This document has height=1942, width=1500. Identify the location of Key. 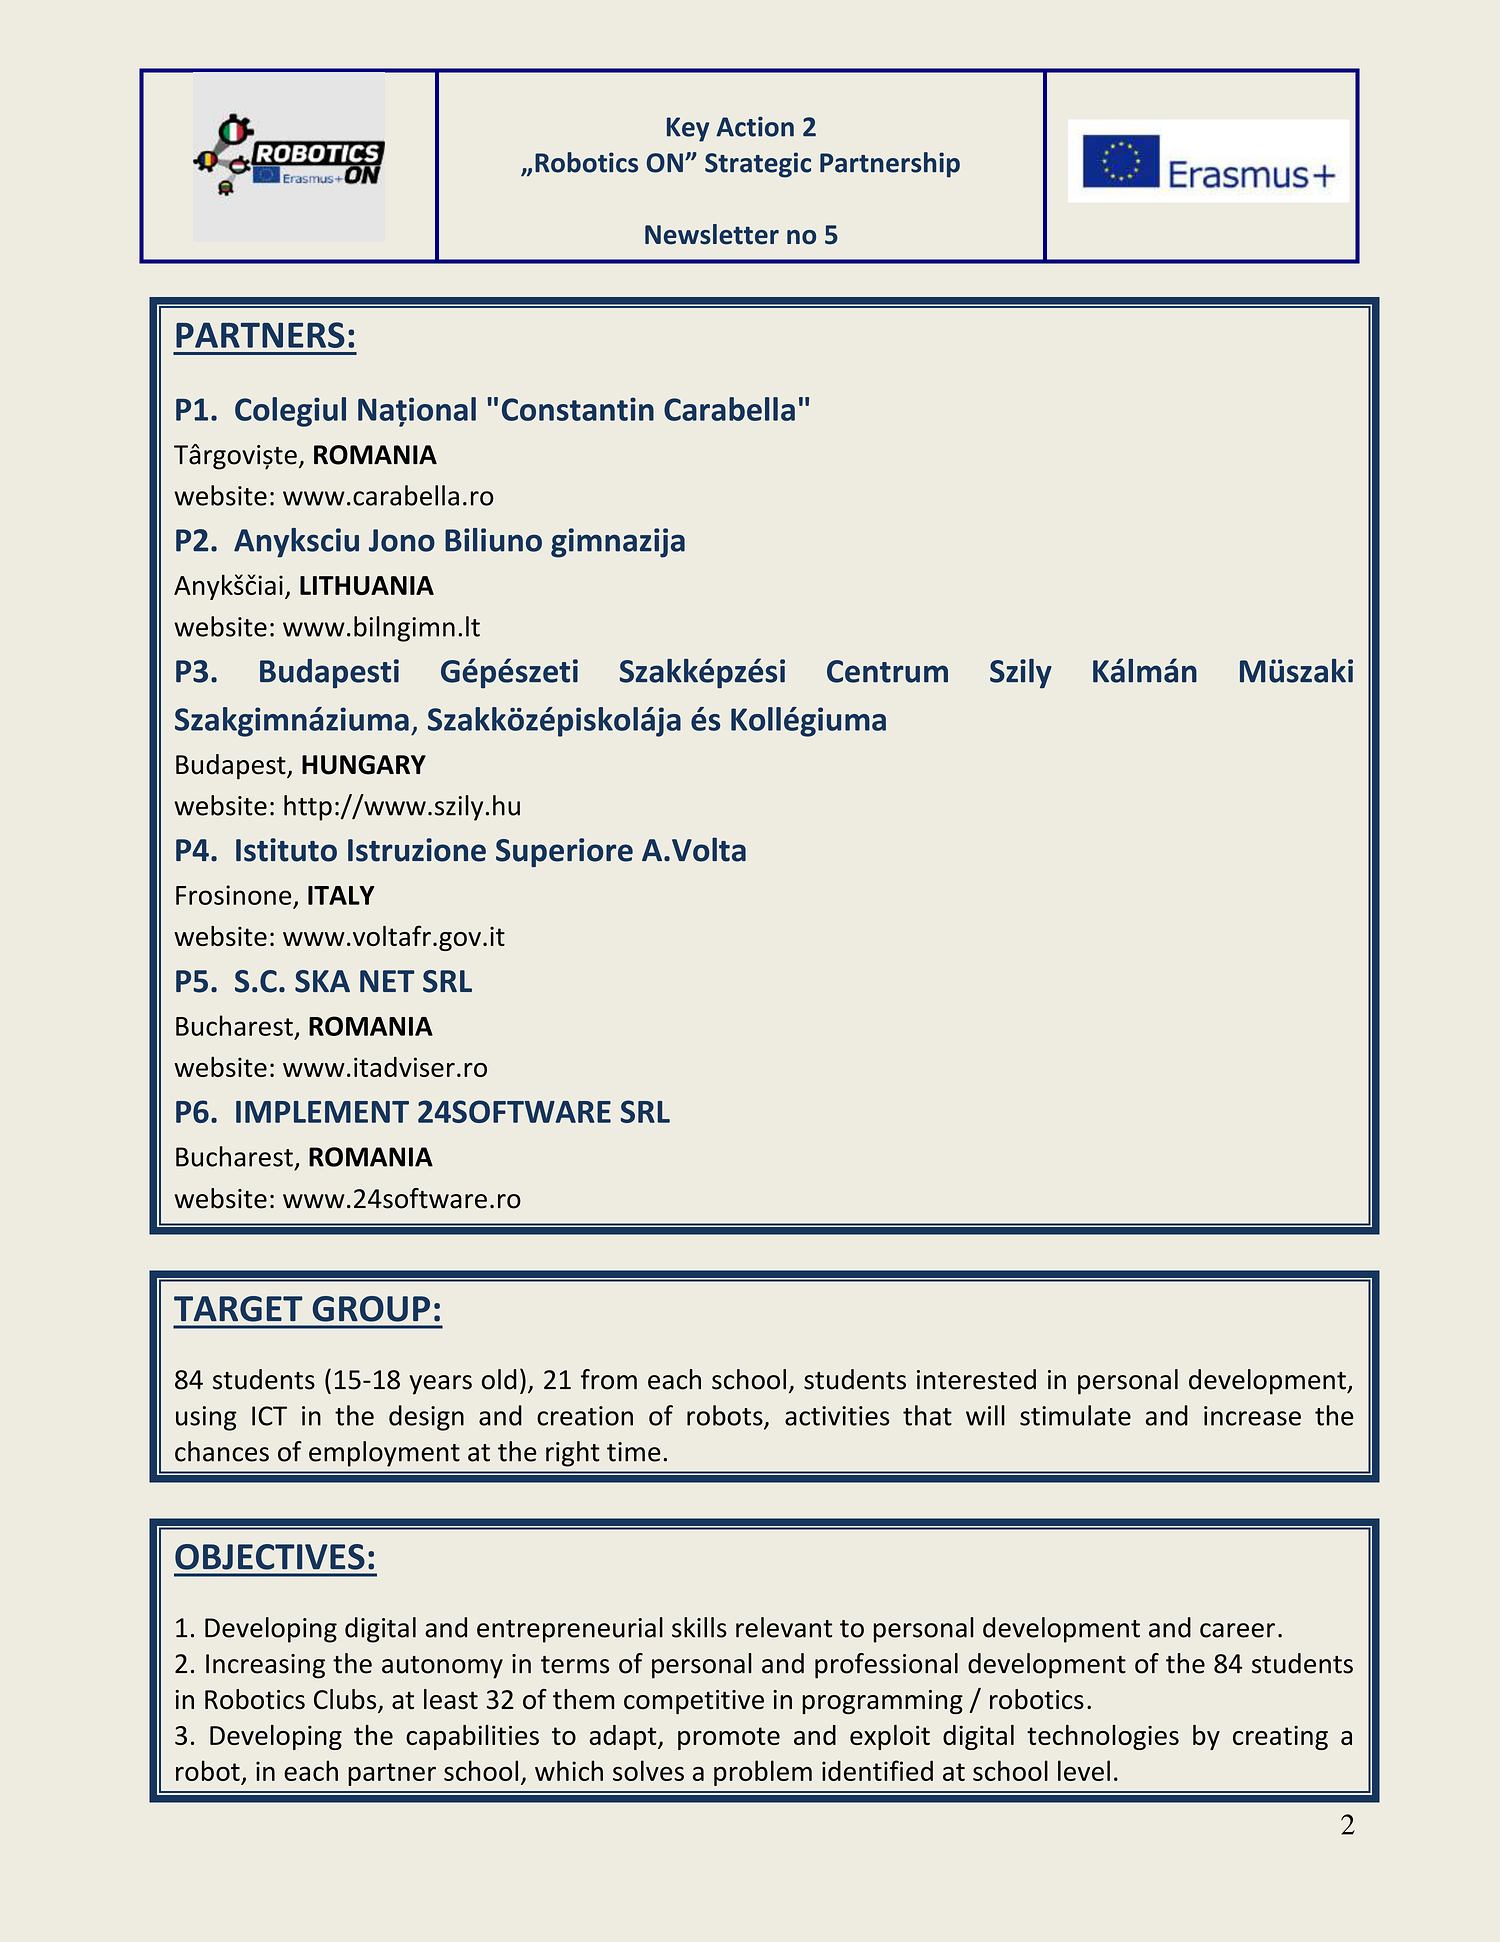
(688, 129).
